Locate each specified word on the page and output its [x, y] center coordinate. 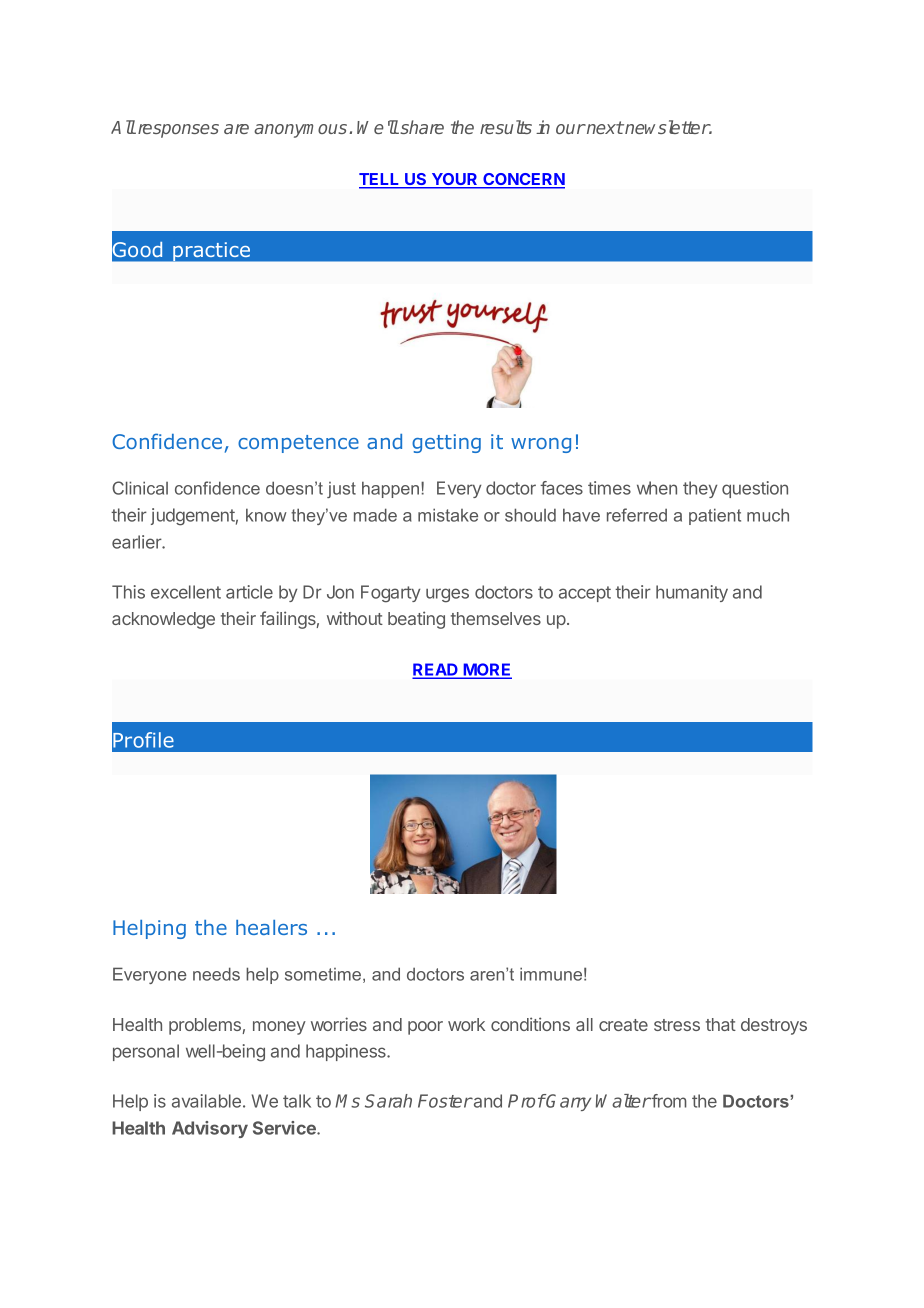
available [206, 1101]
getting [446, 443]
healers [271, 927]
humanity [692, 593]
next [604, 127]
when [657, 488]
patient [715, 516]
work [466, 1024]
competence [298, 444]
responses [177, 131]
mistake [448, 515]
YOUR [454, 180]
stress [677, 1025]
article [249, 592]
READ [436, 670]
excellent [186, 592]
